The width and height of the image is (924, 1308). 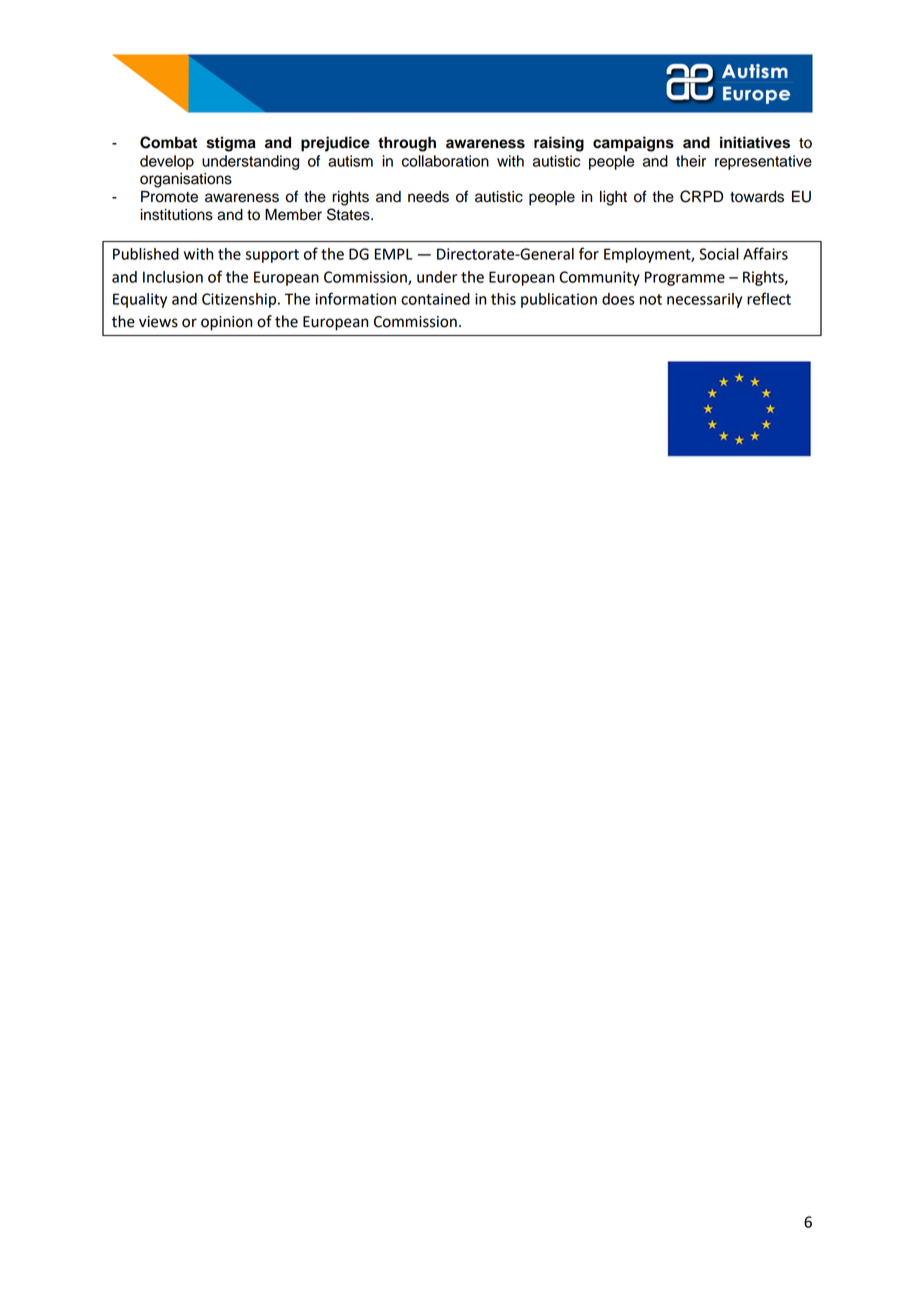 I want to click on necessarily, so click(x=704, y=300).
